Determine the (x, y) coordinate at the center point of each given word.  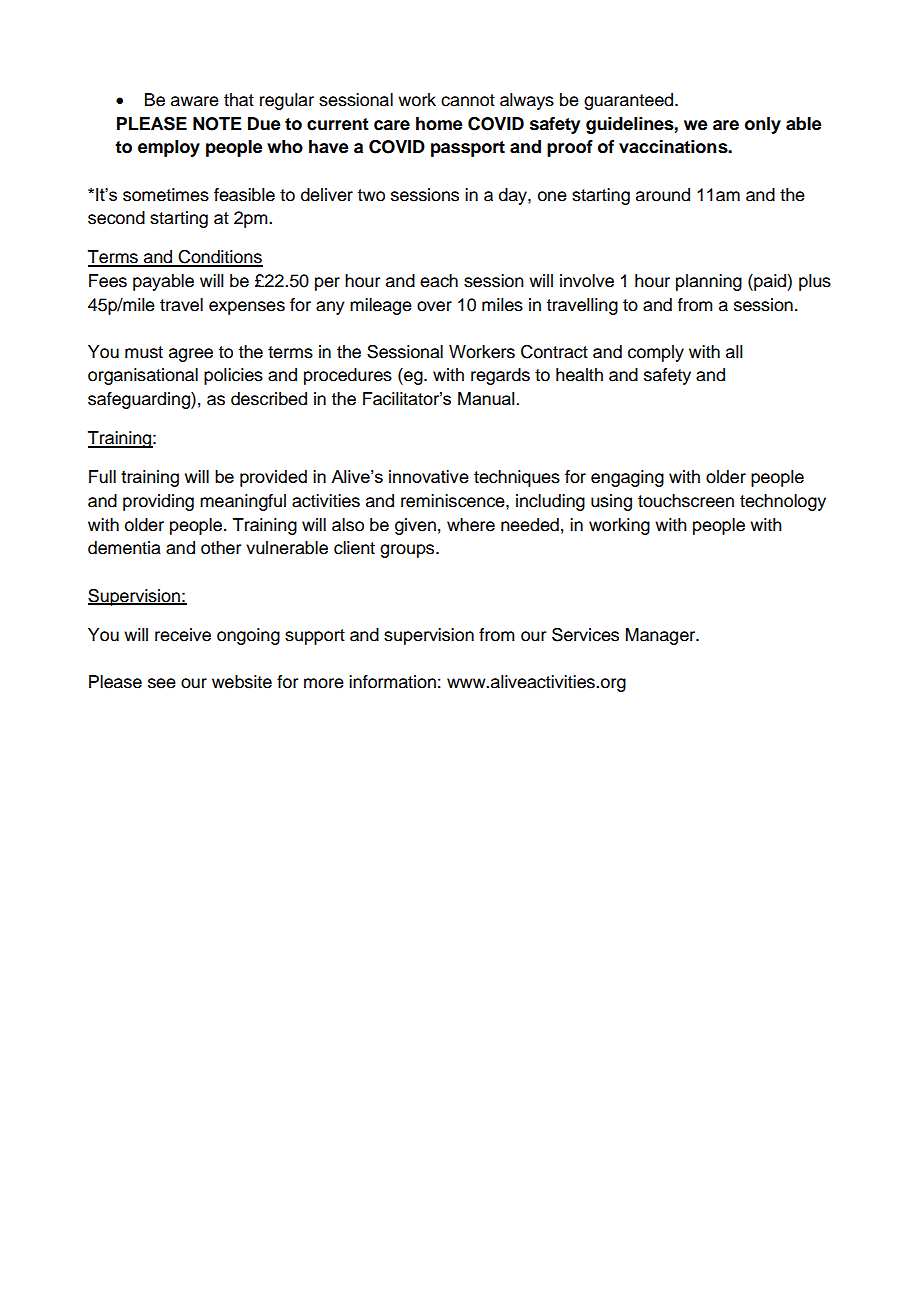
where (471, 525)
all (734, 352)
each (439, 281)
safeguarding (140, 400)
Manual (486, 398)
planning (709, 282)
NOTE (217, 124)
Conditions (220, 258)
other (221, 548)
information (392, 682)
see (162, 683)
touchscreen (686, 501)
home (439, 124)
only (763, 125)
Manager (662, 636)
